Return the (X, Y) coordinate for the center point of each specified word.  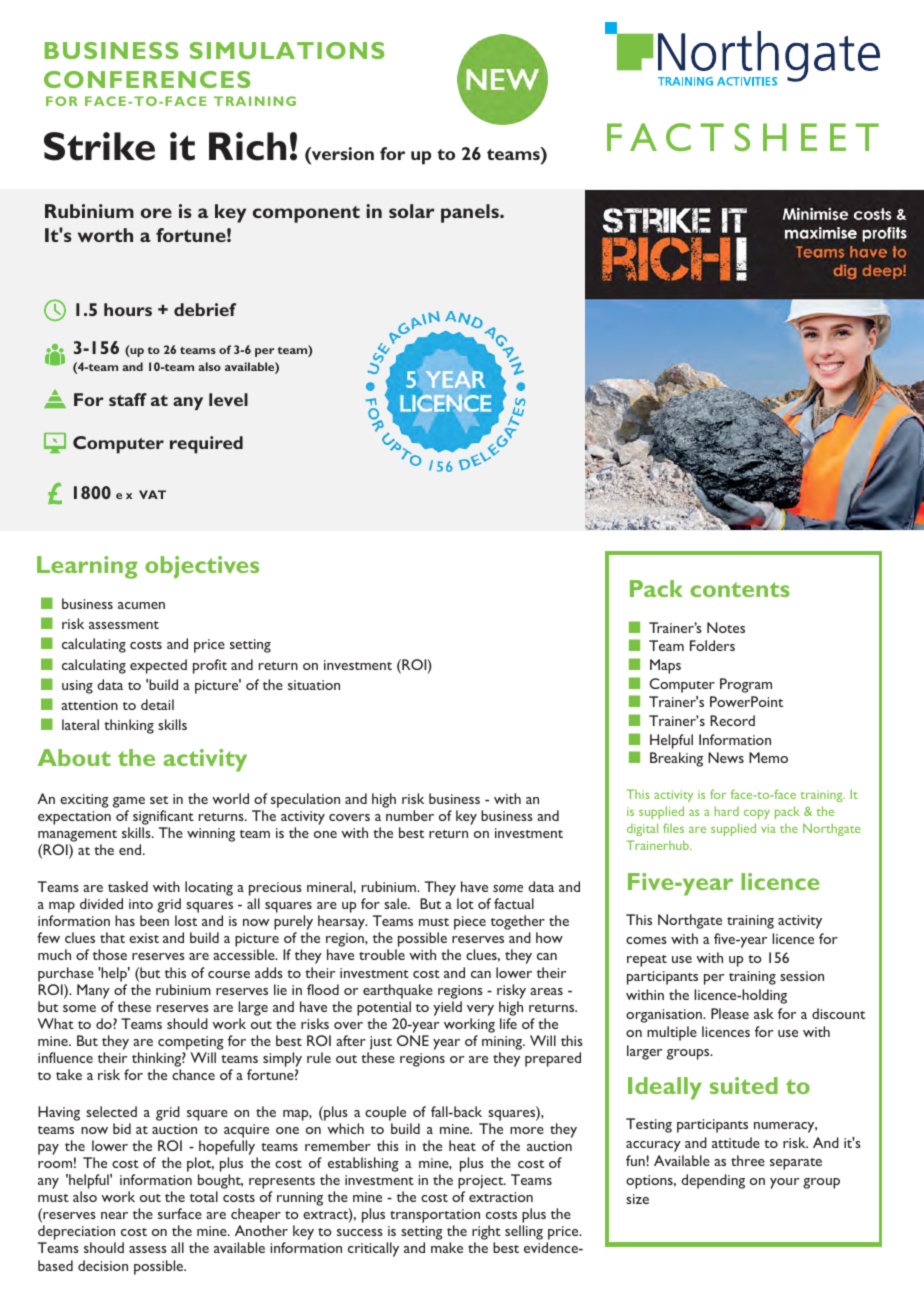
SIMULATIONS (287, 50)
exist (144, 938)
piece (470, 923)
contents (740, 589)
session (802, 976)
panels (471, 213)
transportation (435, 1217)
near (114, 1215)
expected (158, 666)
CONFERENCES (147, 79)
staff (128, 399)
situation (314, 685)
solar (412, 211)
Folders (712, 645)
